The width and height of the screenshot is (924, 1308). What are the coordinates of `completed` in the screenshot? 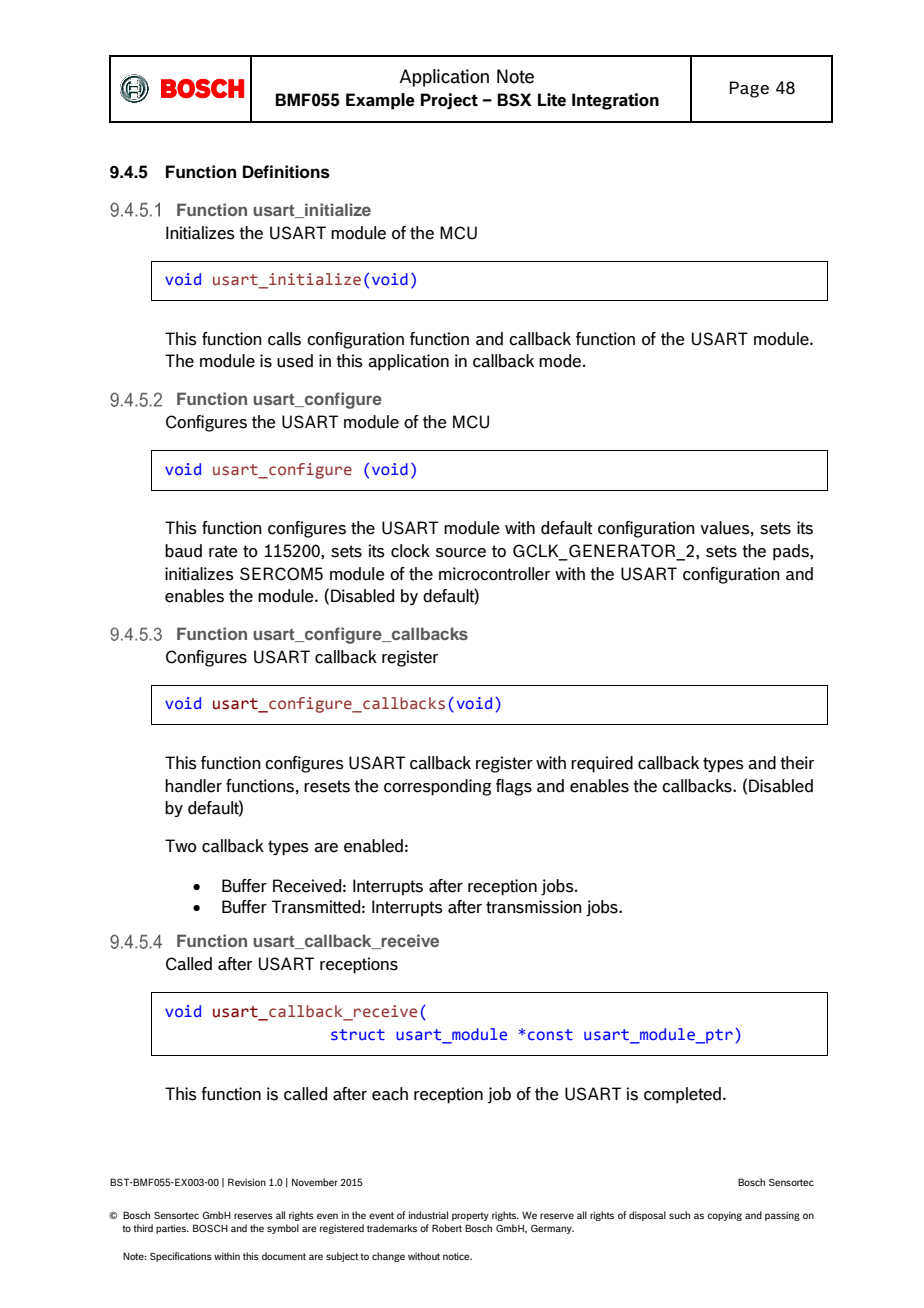 It's located at (682, 1095).
